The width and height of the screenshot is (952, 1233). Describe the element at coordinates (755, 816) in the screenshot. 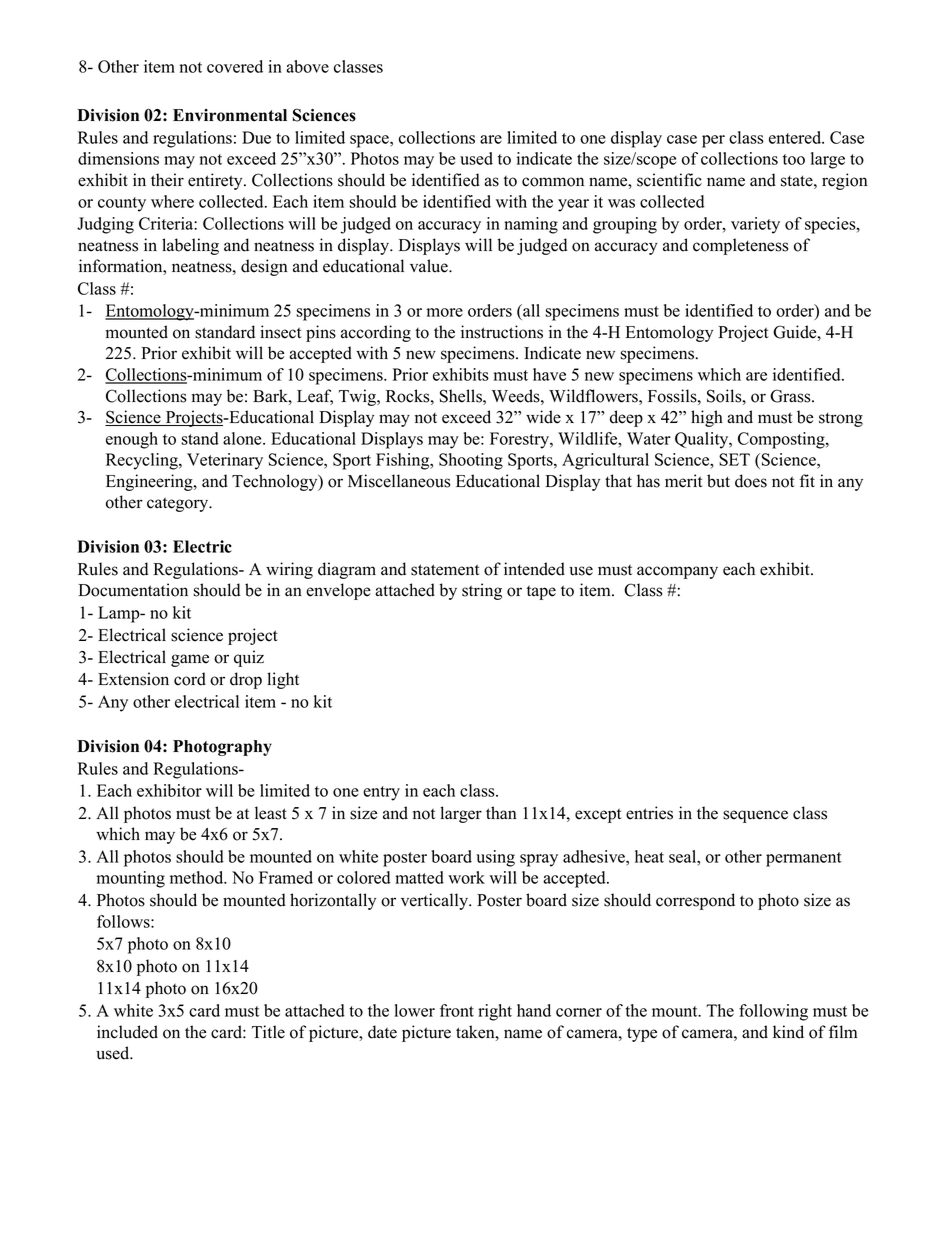

I see `sequence` at that location.
